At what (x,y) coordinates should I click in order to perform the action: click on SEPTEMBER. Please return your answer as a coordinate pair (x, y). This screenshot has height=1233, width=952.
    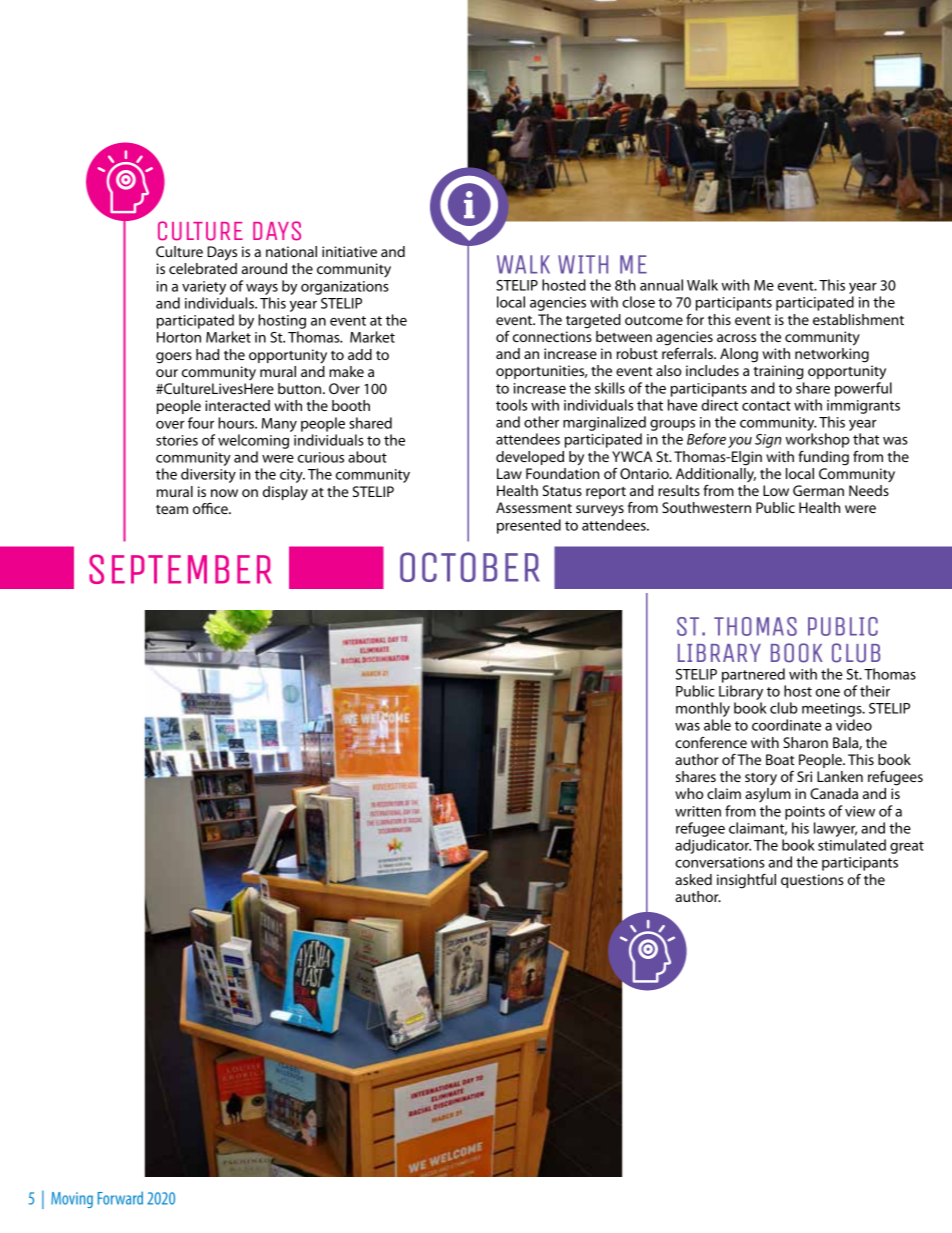
    Looking at the image, I should click on (180, 569).
